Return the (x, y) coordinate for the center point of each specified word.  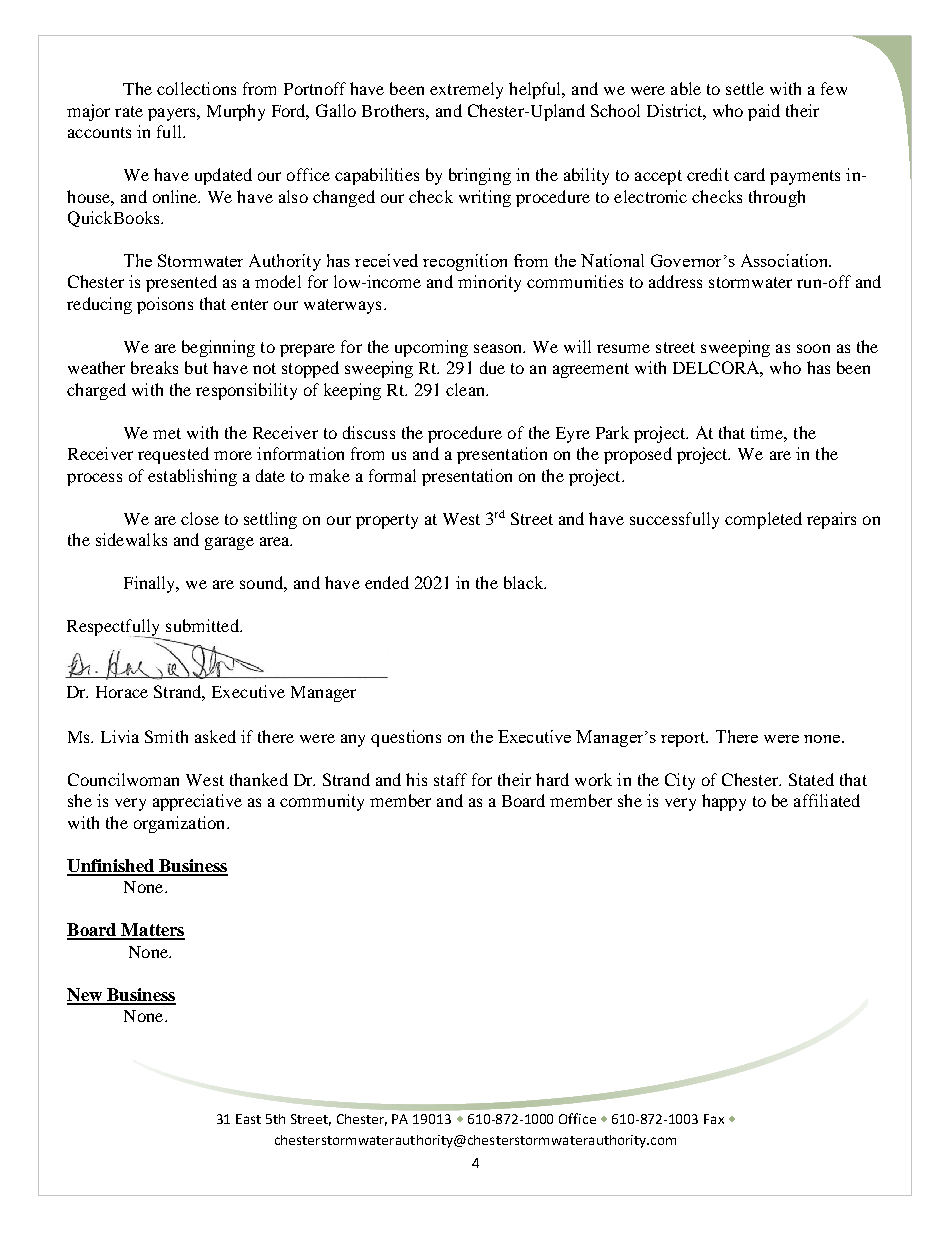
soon (813, 348)
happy (724, 802)
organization (181, 824)
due (492, 367)
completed (763, 520)
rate (129, 111)
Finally (151, 584)
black (525, 582)
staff (450, 779)
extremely (466, 90)
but (196, 367)
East (248, 1119)
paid (764, 112)
